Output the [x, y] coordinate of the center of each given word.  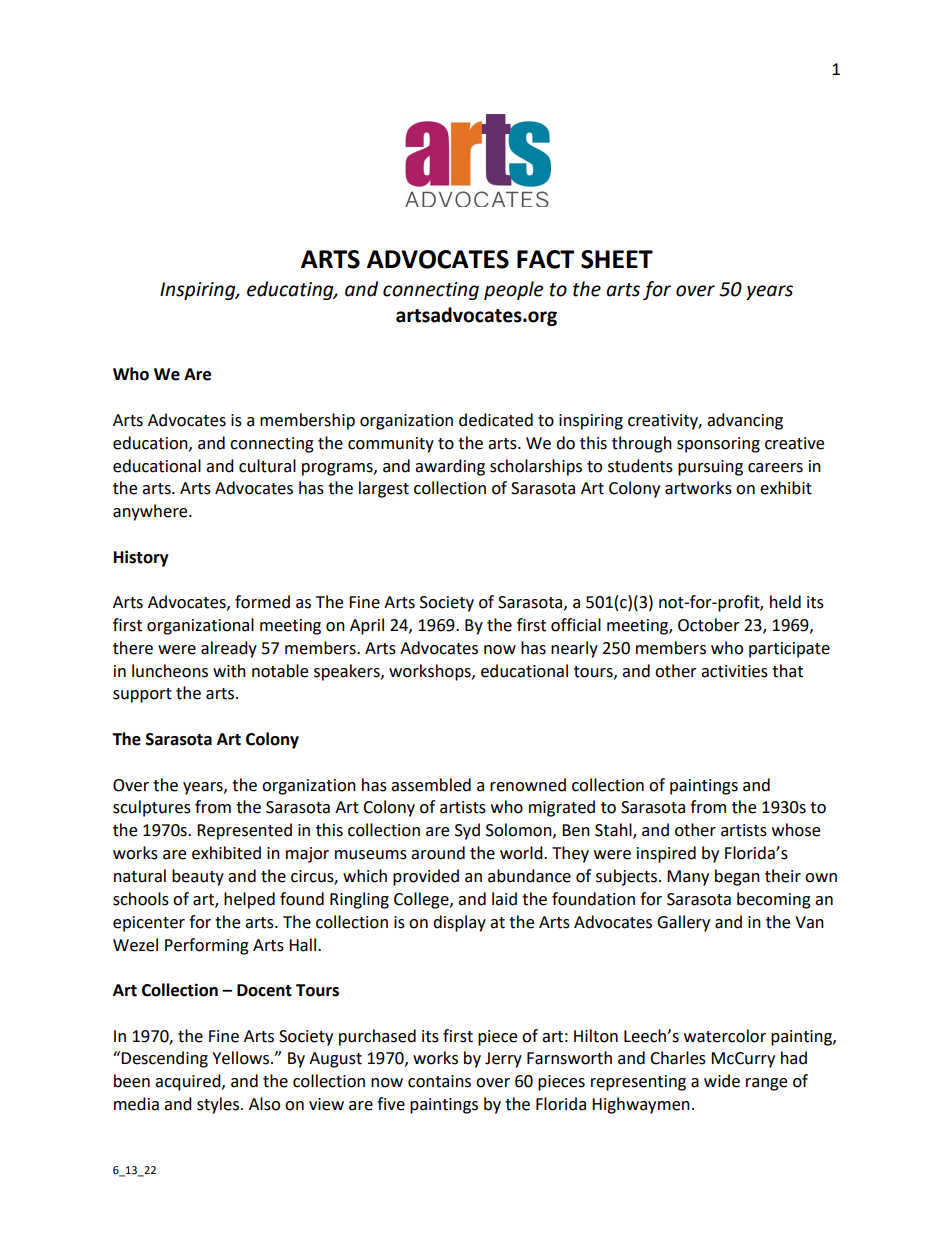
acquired [189, 1082]
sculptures [152, 808]
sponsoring [718, 445]
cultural [267, 466]
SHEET [617, 259]
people [513, 290]
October [709, 625]
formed [262, 602]
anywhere [151, 512]
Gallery [683, 923]
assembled [431, 785]
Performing [207, 946]
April [367, 626]
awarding [450, 467]
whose [796, 830]
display [459, 923]
